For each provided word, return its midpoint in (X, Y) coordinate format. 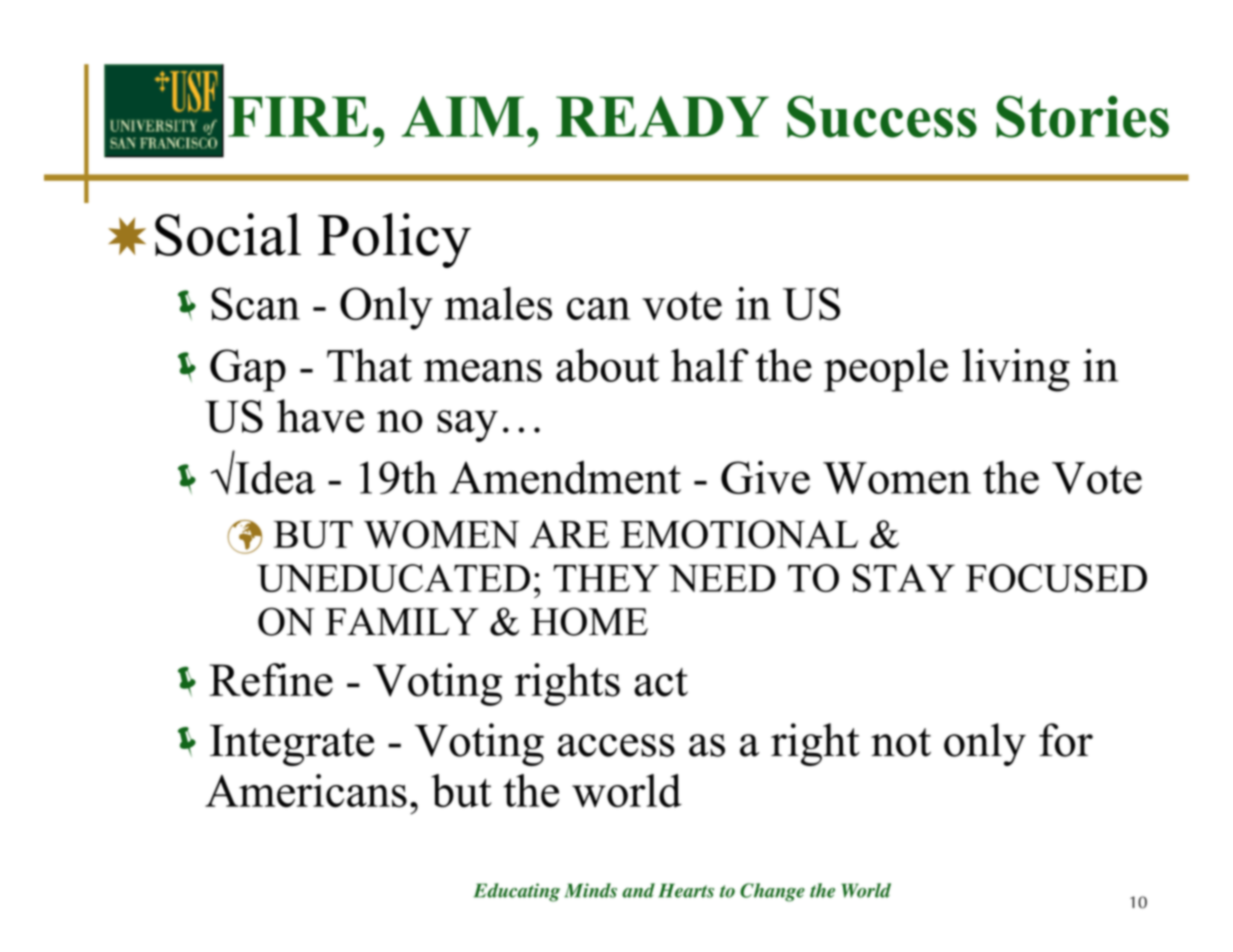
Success (882, 117)
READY (662, 116)
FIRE (298, 116)
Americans (306, 791)
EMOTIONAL (739, 534)
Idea (274, 476)
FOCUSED (1056, 578)
